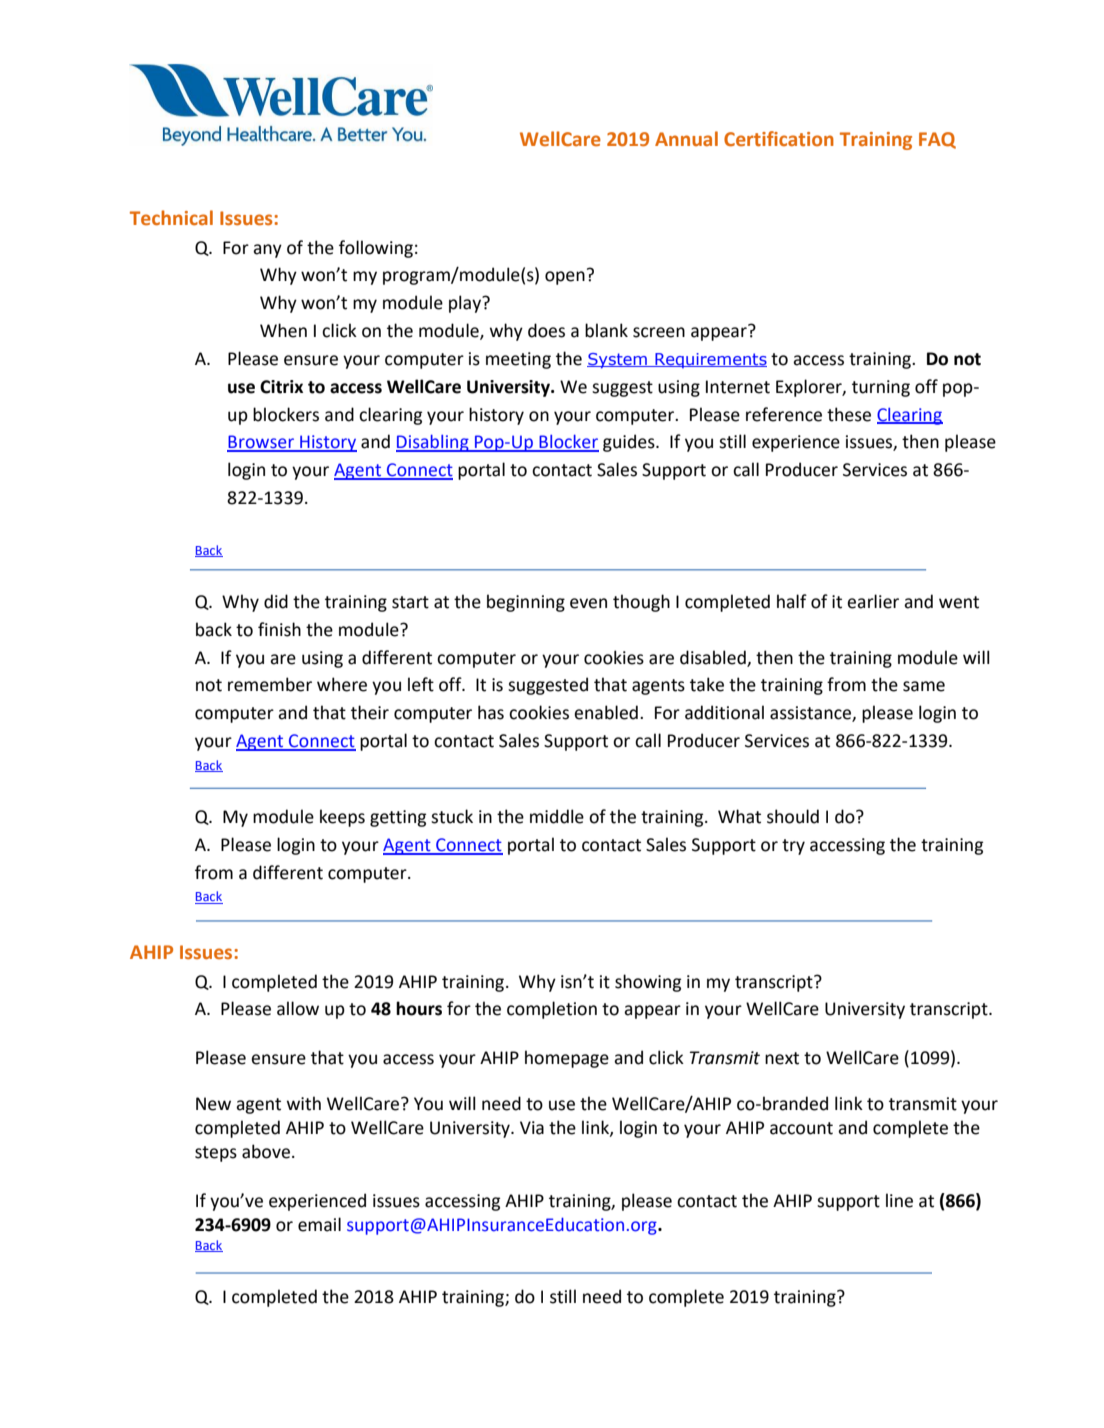  Describe the element at coordinates (924, 686) in the image. I see `same` at that location.
